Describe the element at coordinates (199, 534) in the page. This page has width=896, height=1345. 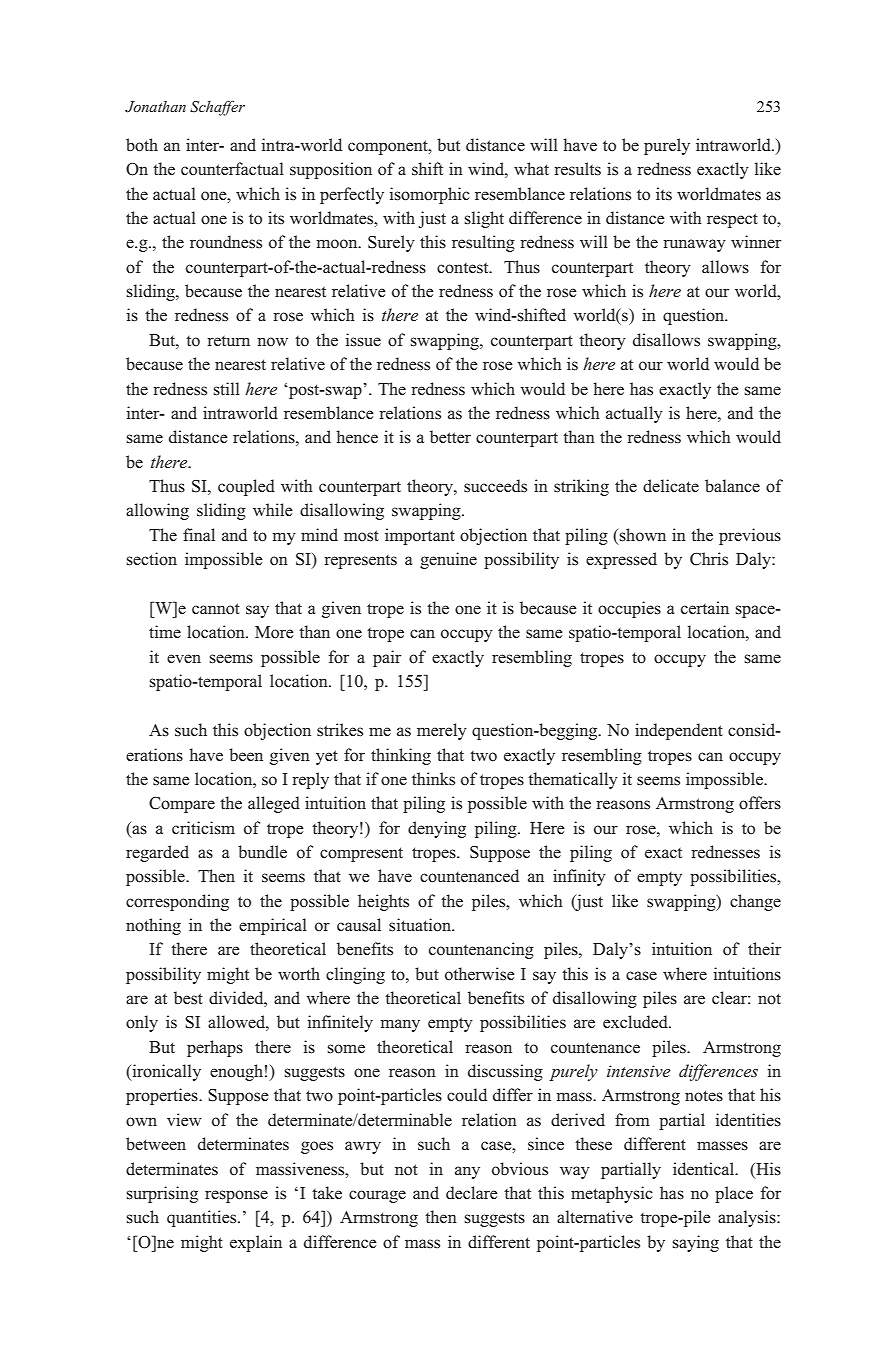
I see `final` at that location.
